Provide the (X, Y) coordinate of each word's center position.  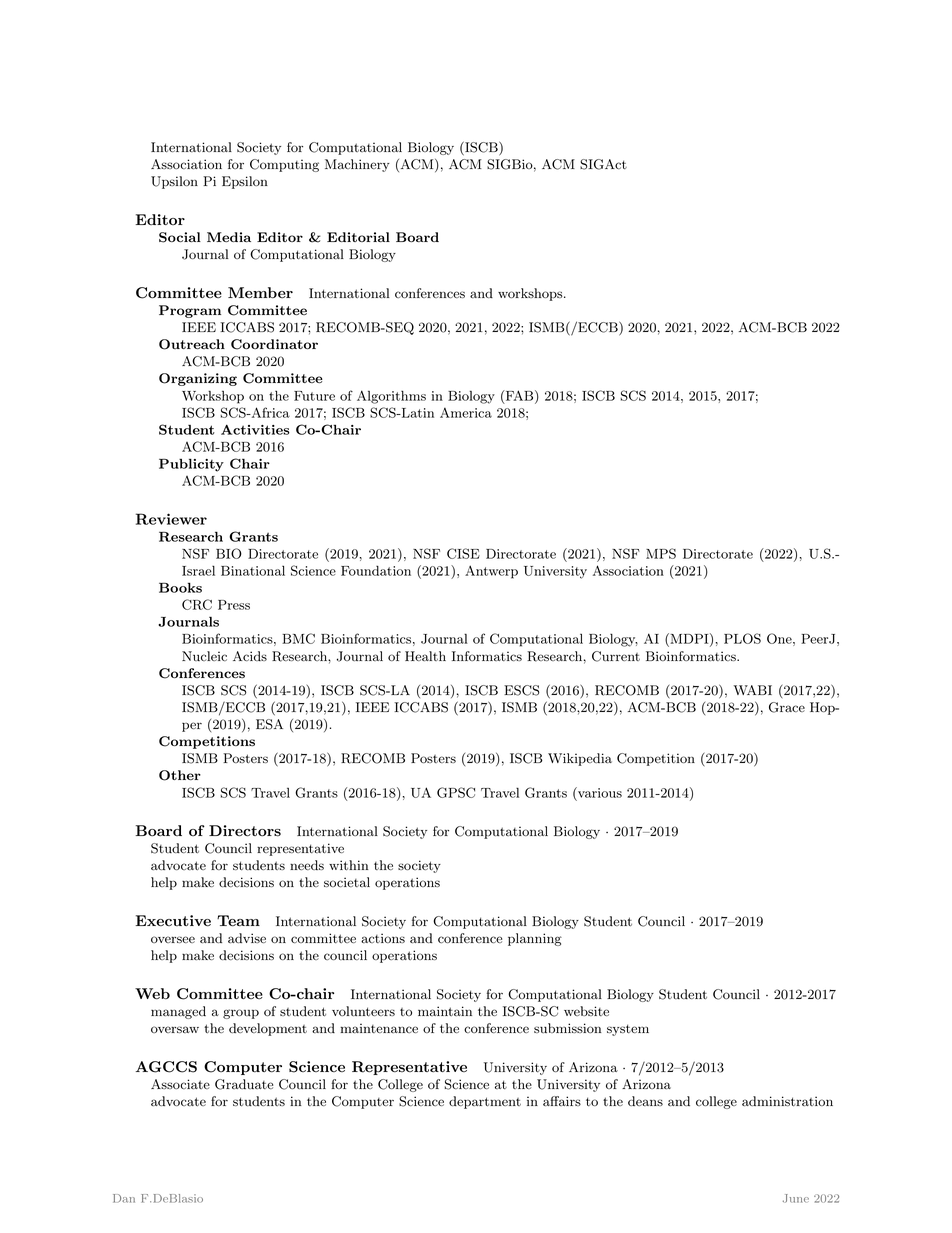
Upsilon (174, 182)
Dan (124, 1198)
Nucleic (204, 656)
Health (425, 656)
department (485, 1102)
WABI (753, 690)
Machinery (357, 165)
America (466, 412)
